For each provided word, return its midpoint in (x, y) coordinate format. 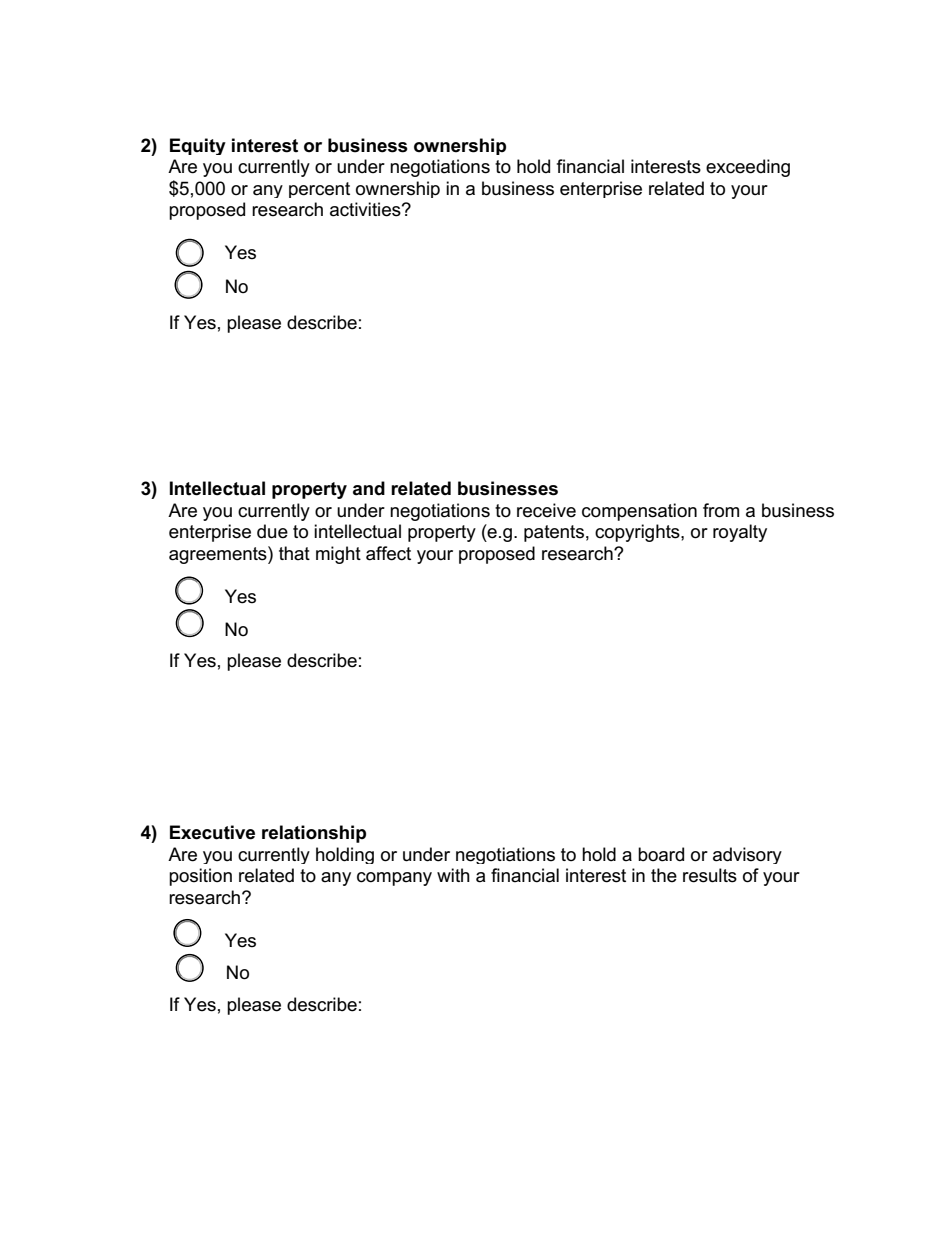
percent (319, 190)
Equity (198, 146)
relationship (314, 834)
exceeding (748, 168)
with (453, 875)
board (661, 854)
